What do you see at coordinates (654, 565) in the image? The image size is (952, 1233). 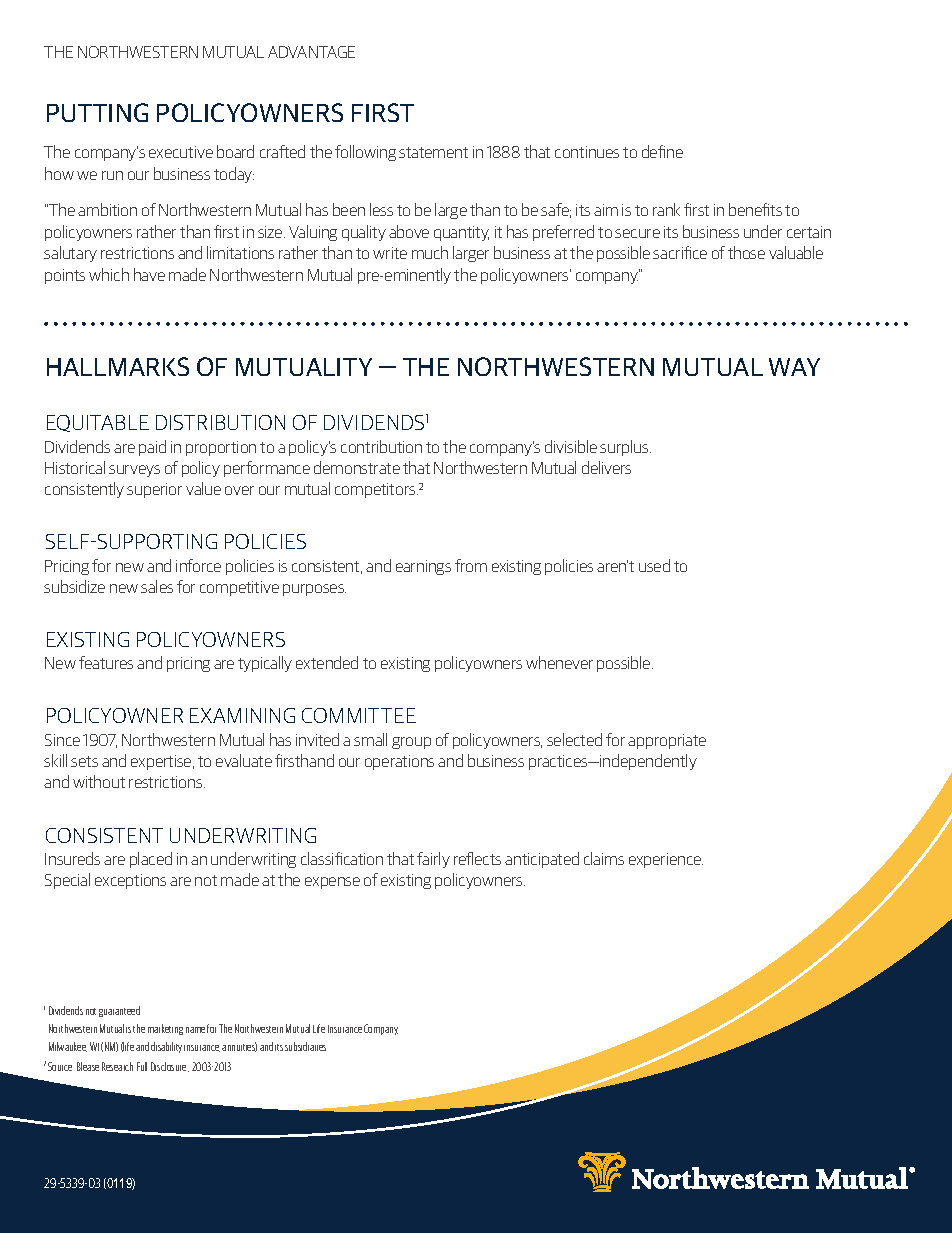 I see `used` at bounding box center [654, 565].
